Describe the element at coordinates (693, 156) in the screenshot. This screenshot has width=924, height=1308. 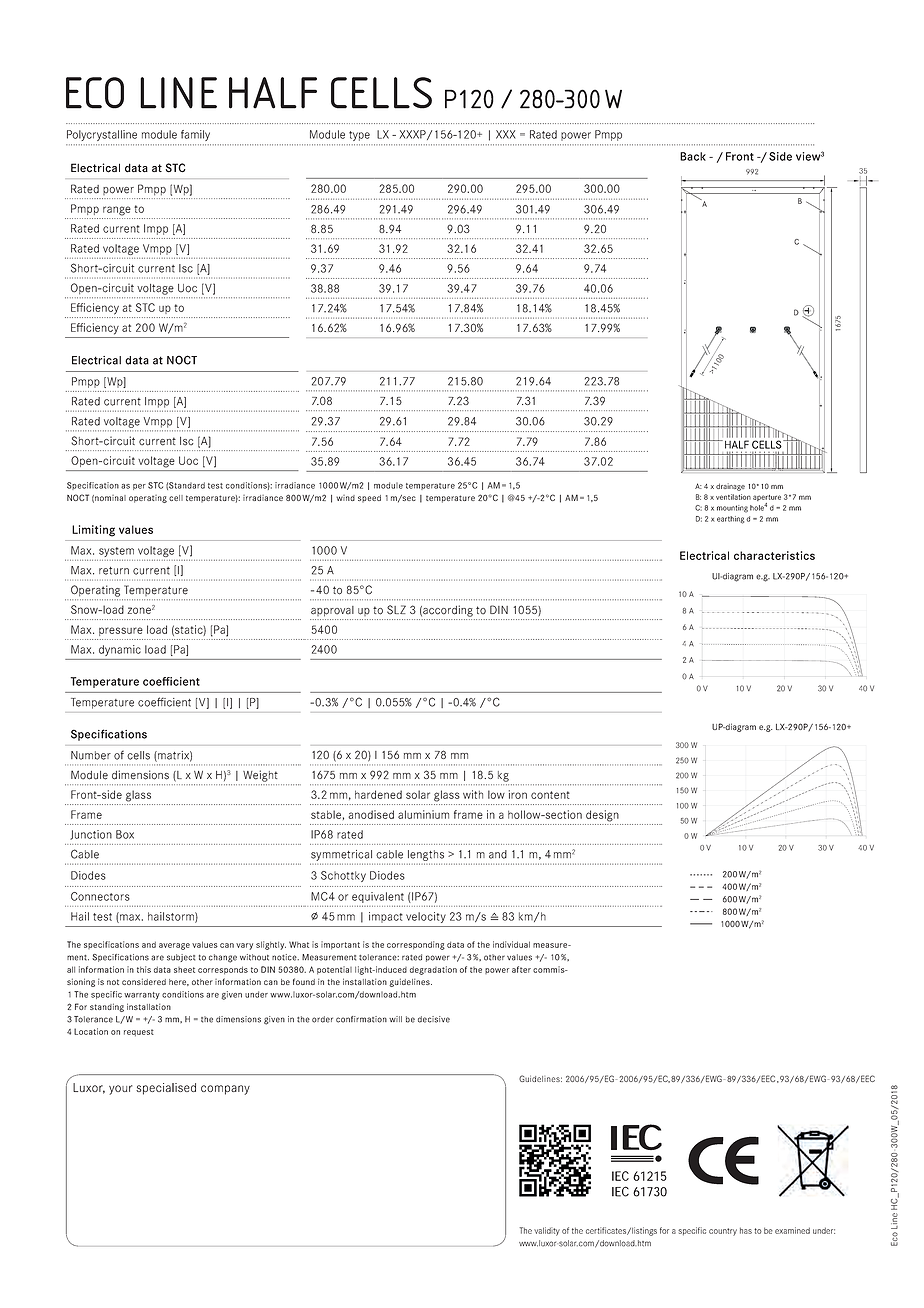
I see `Back` at that location.
